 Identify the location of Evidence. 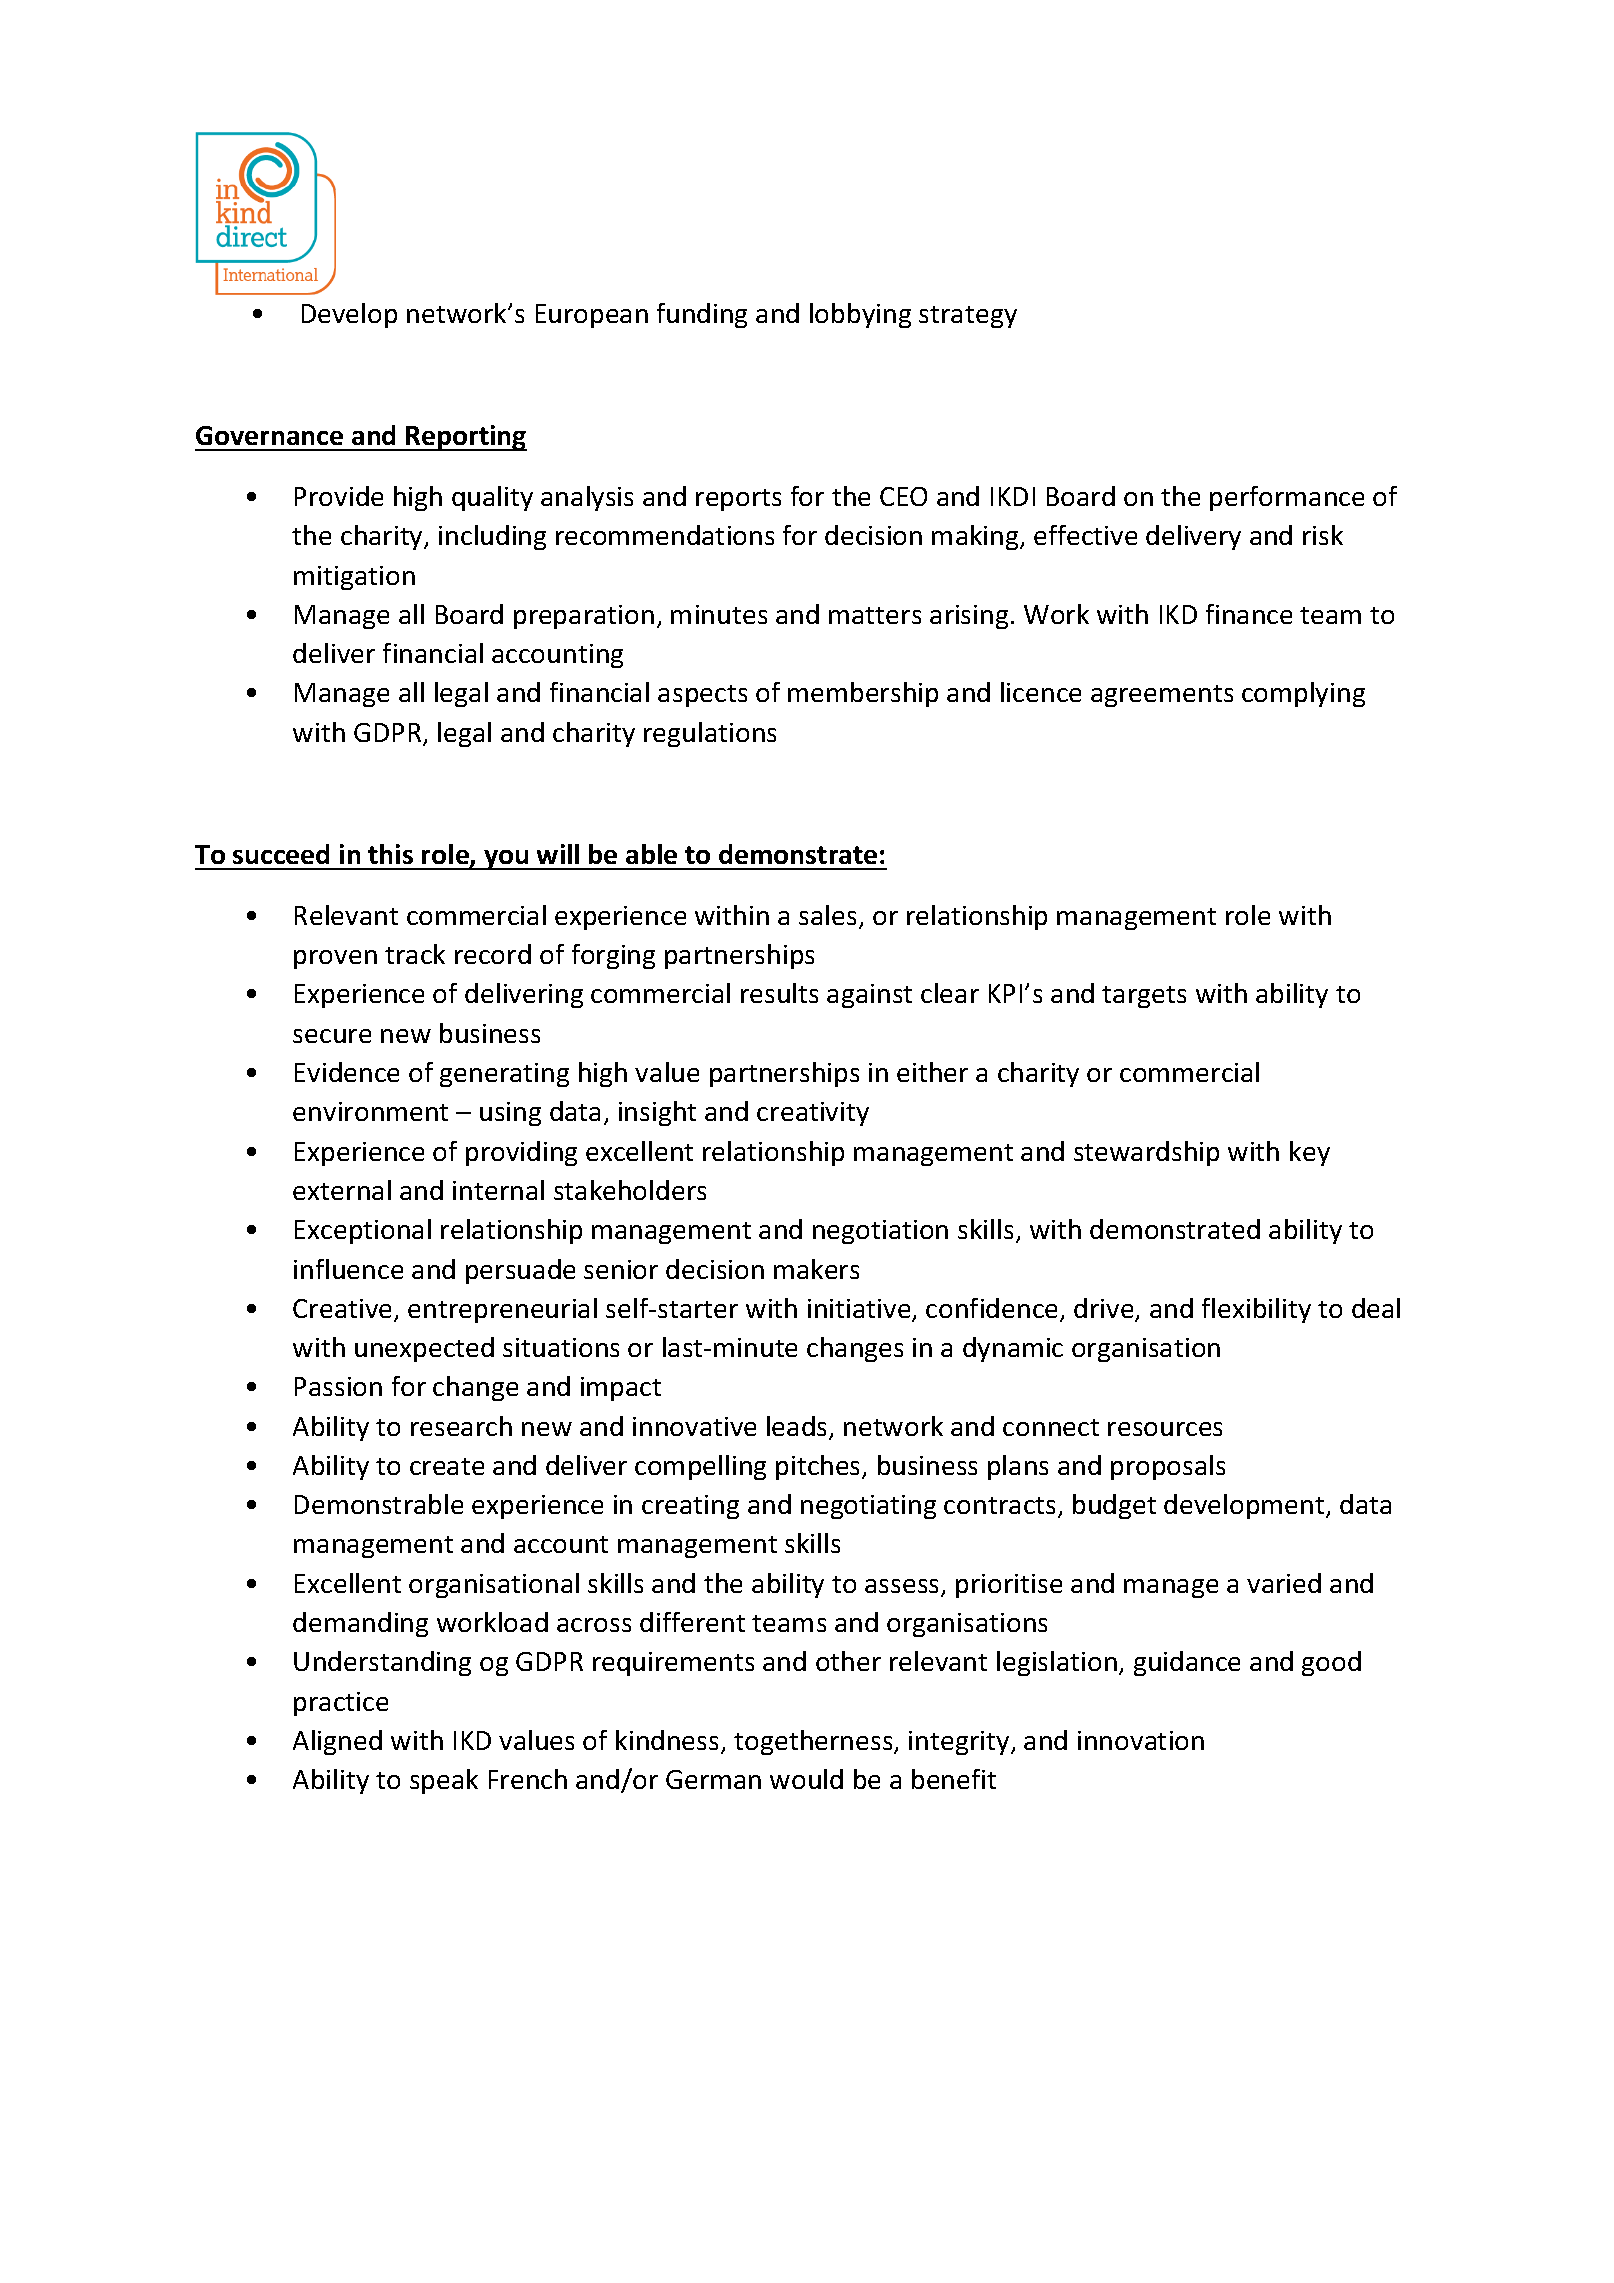
(347, 1072).
